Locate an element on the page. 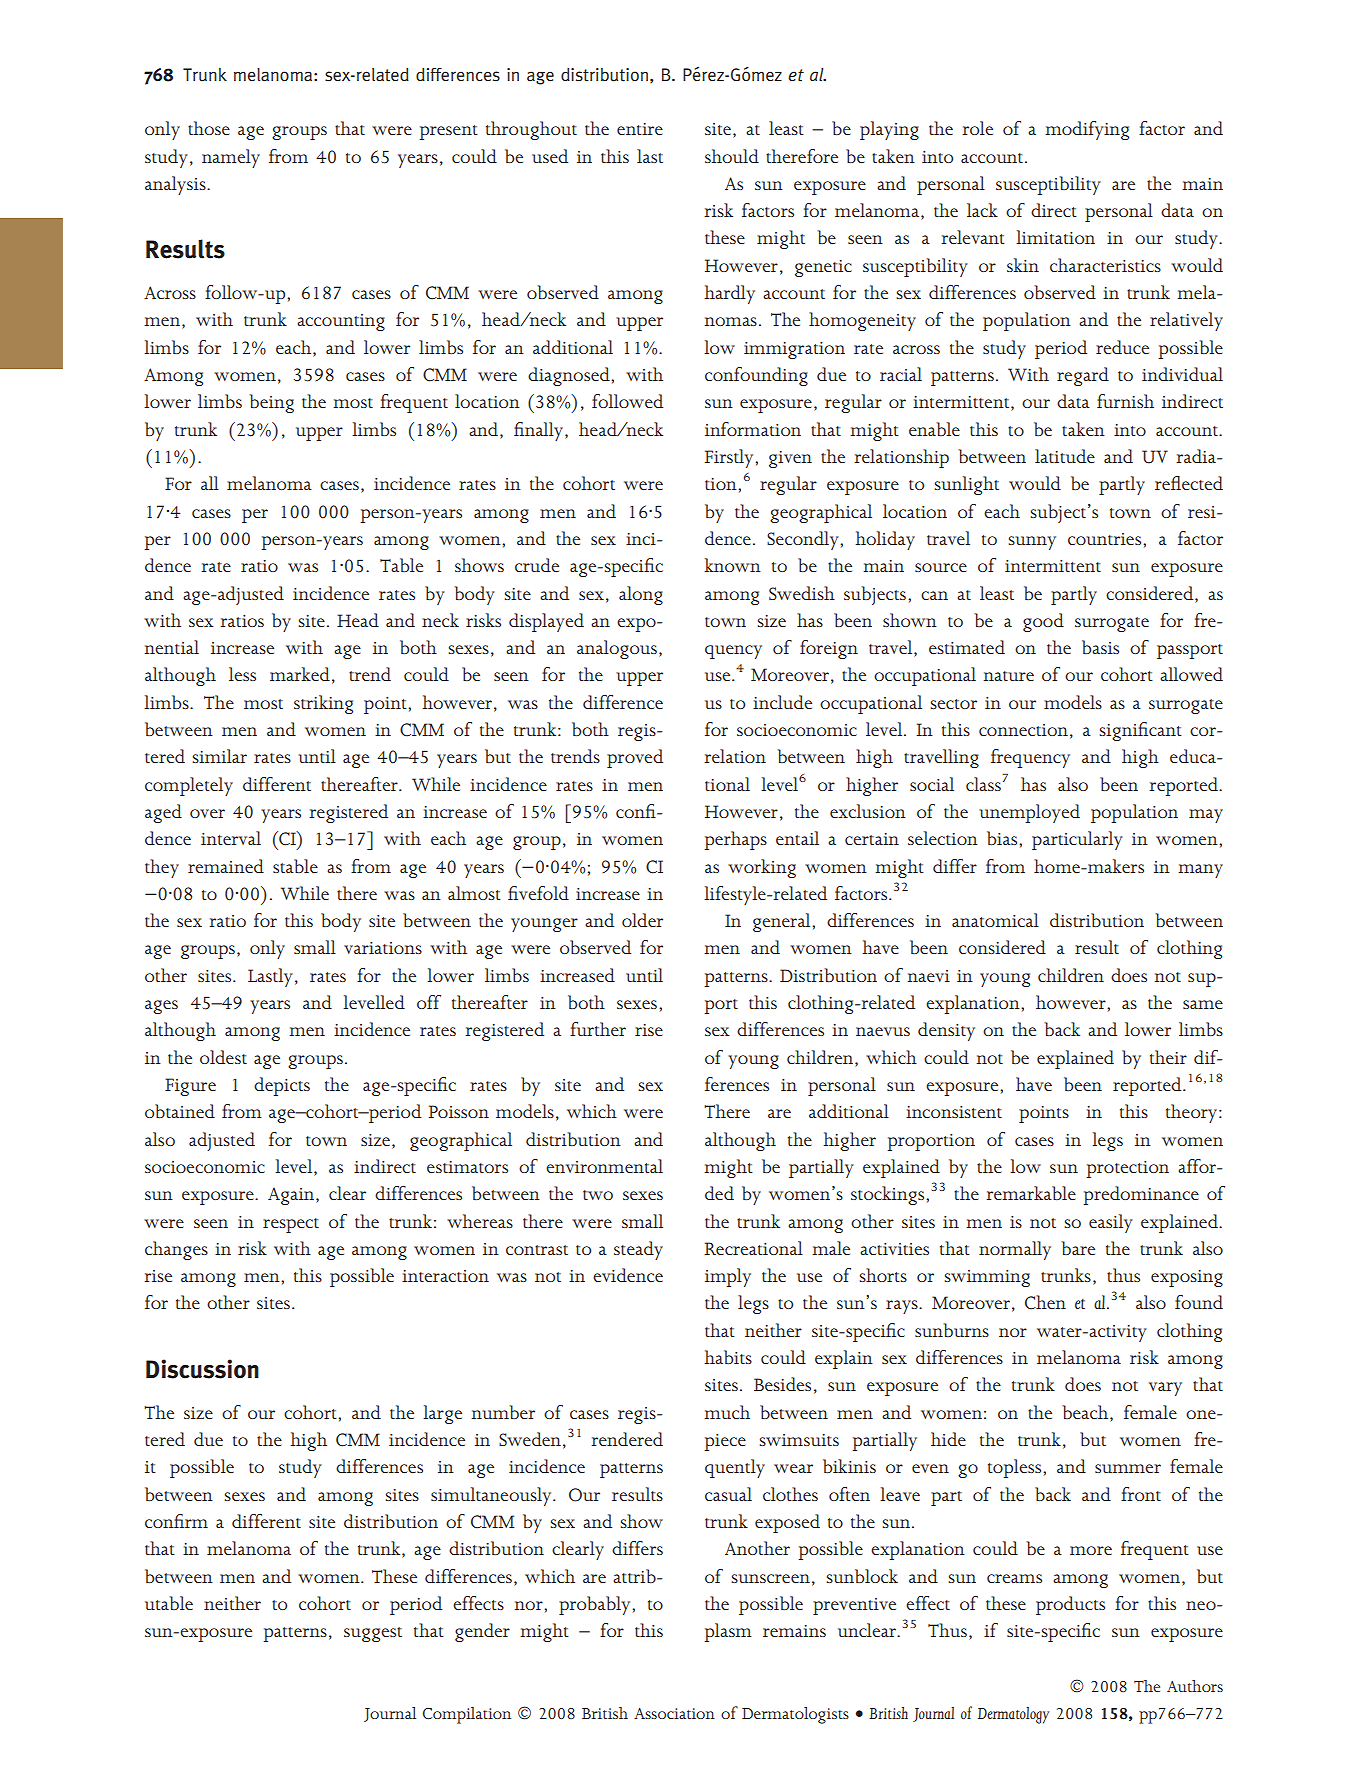 This page has width=1360, height=1787. countries is located at coordinates (1106, 539).
